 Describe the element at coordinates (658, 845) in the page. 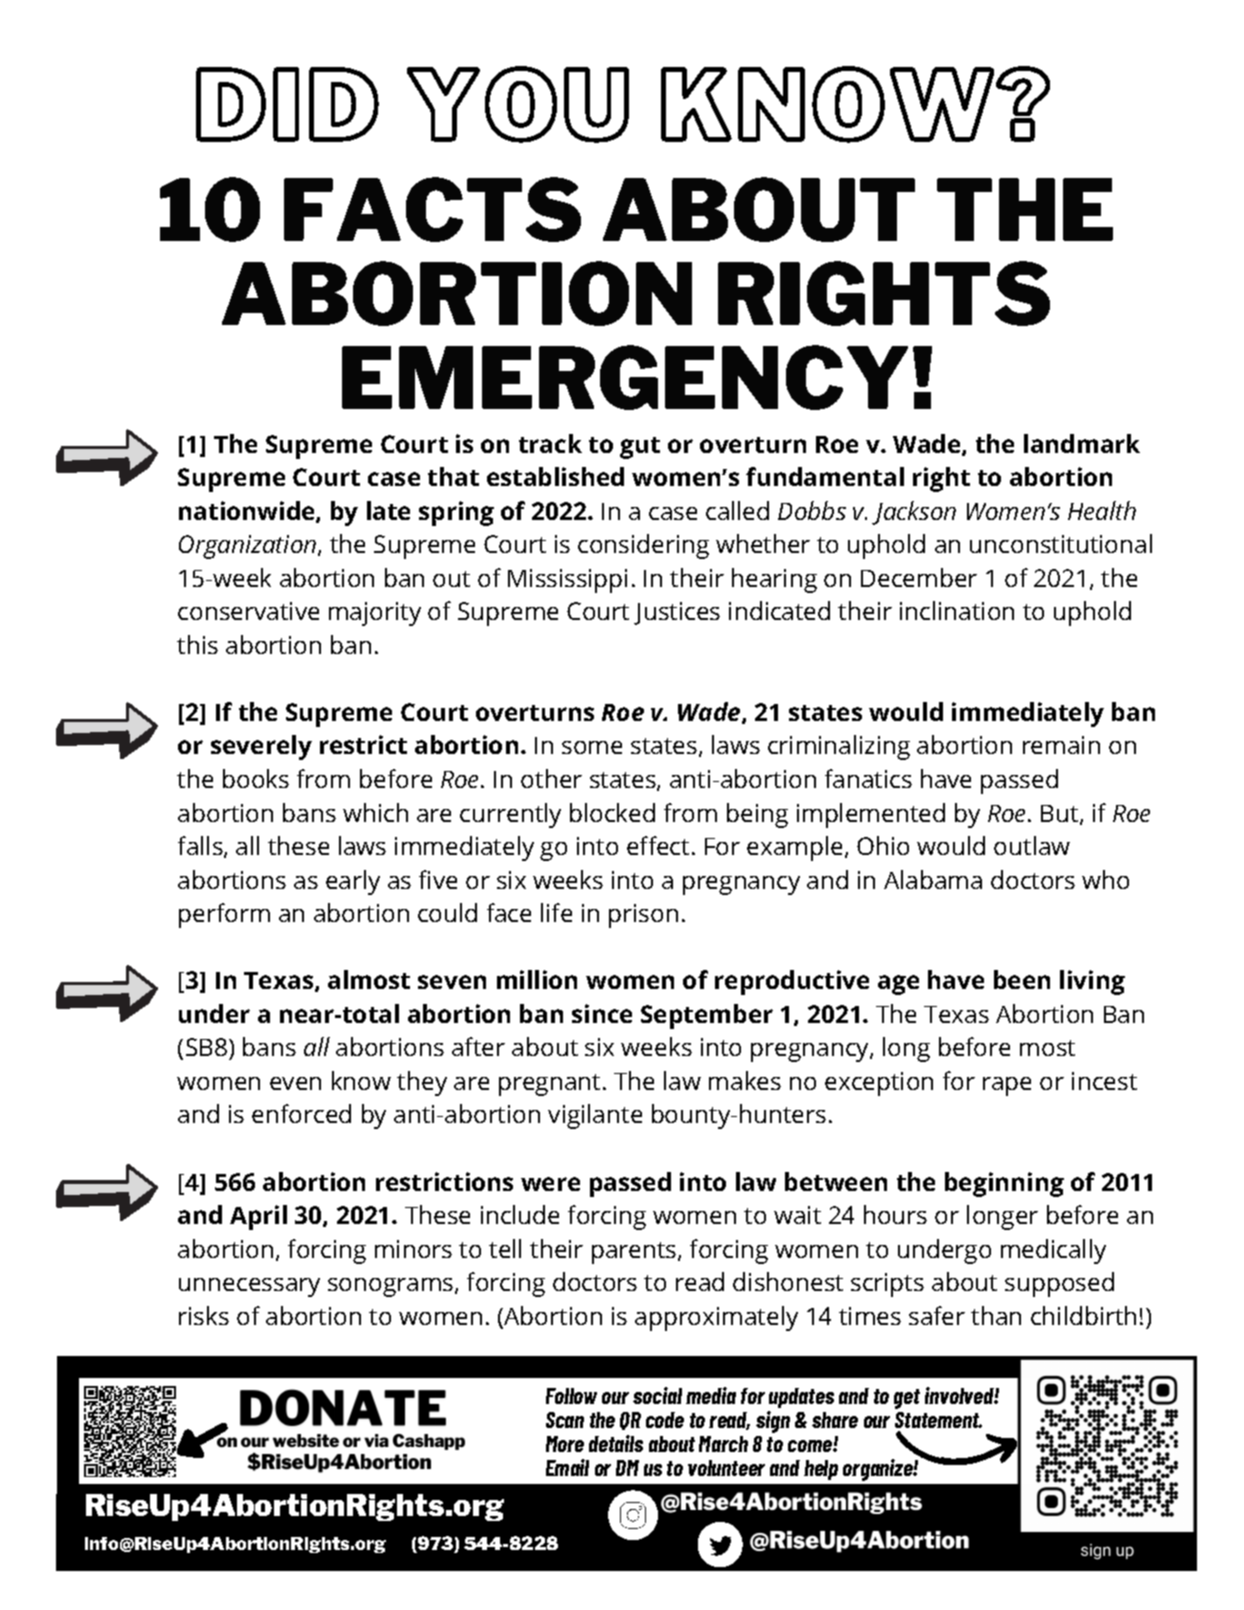

I see `effect` at that location.
